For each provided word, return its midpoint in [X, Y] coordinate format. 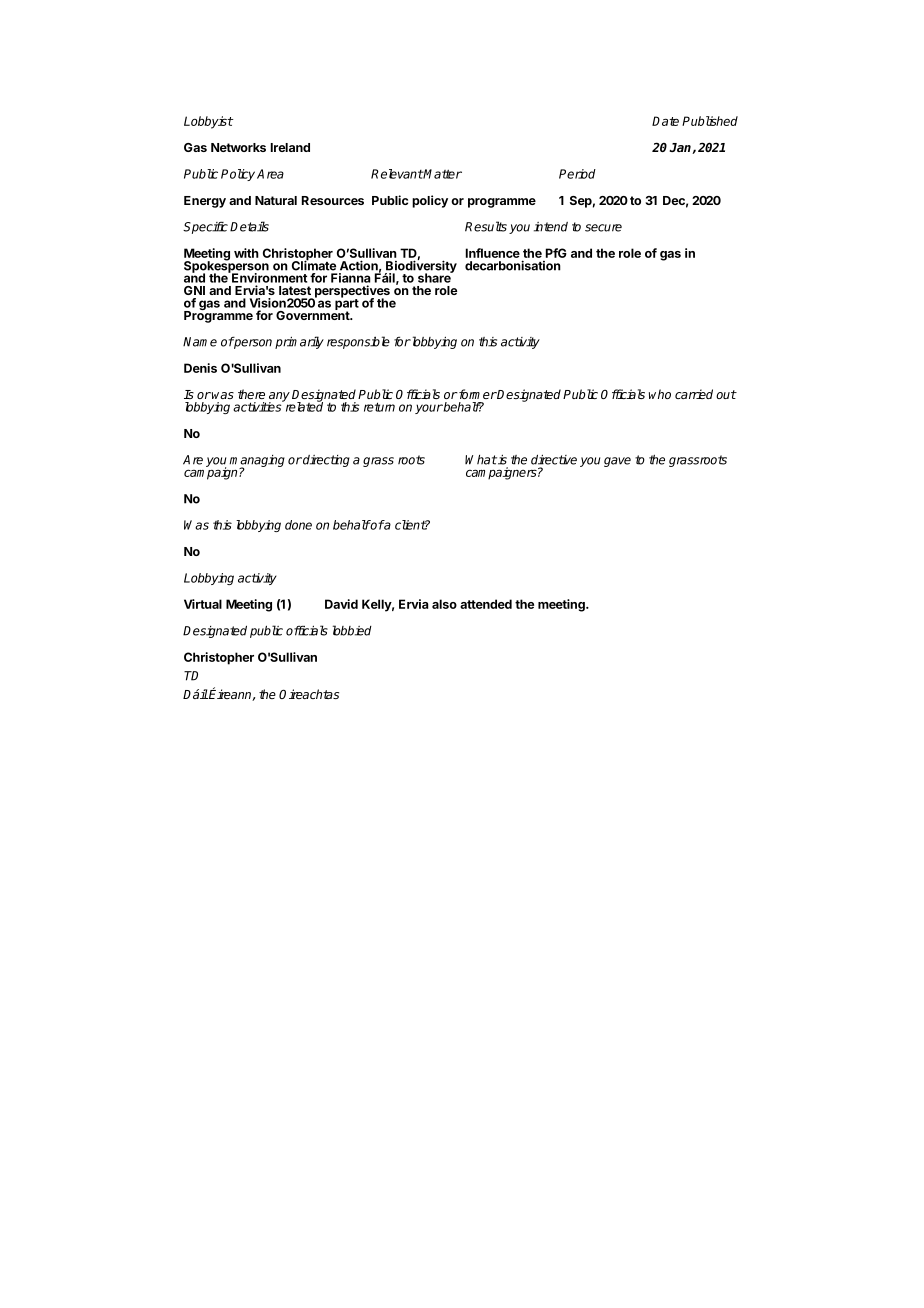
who [660, 394]
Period [577, 174]
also [444, 604]
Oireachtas [309, 694]
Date [665, 121]
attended [486, 604]
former [477, 394]
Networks [238, 147]
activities [258, 406]
